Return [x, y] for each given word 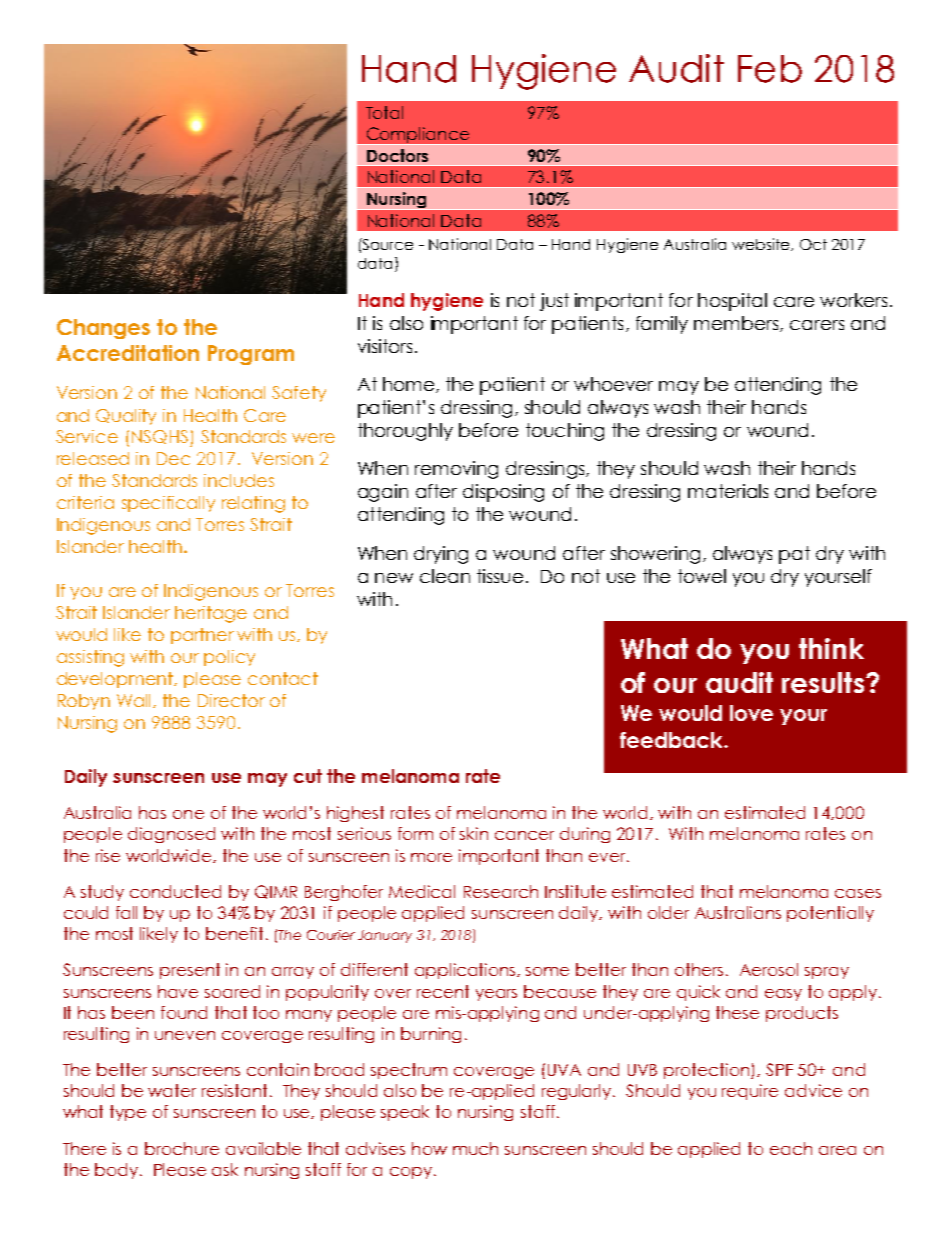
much [475, 1148]
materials [728, 491]
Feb [770, 69]
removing [456, 470]
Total [384, 112]
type [128, 1113]
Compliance [417, 136]
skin [474, 833]
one [188, 814]
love [751, 713]
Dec [173, 458]
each [791, 1148]
